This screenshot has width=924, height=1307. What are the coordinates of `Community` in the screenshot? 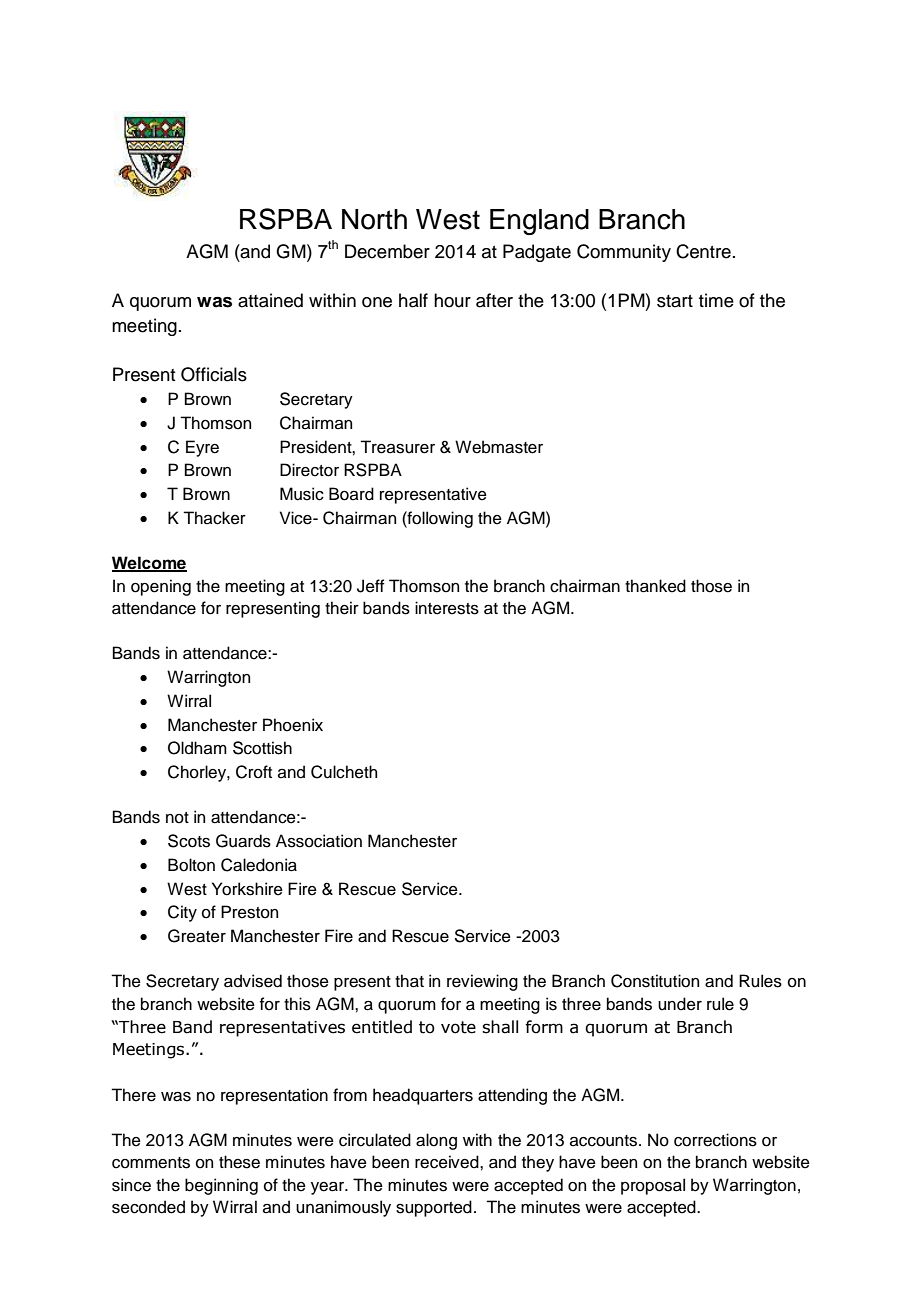 It's located at (624, 253).
